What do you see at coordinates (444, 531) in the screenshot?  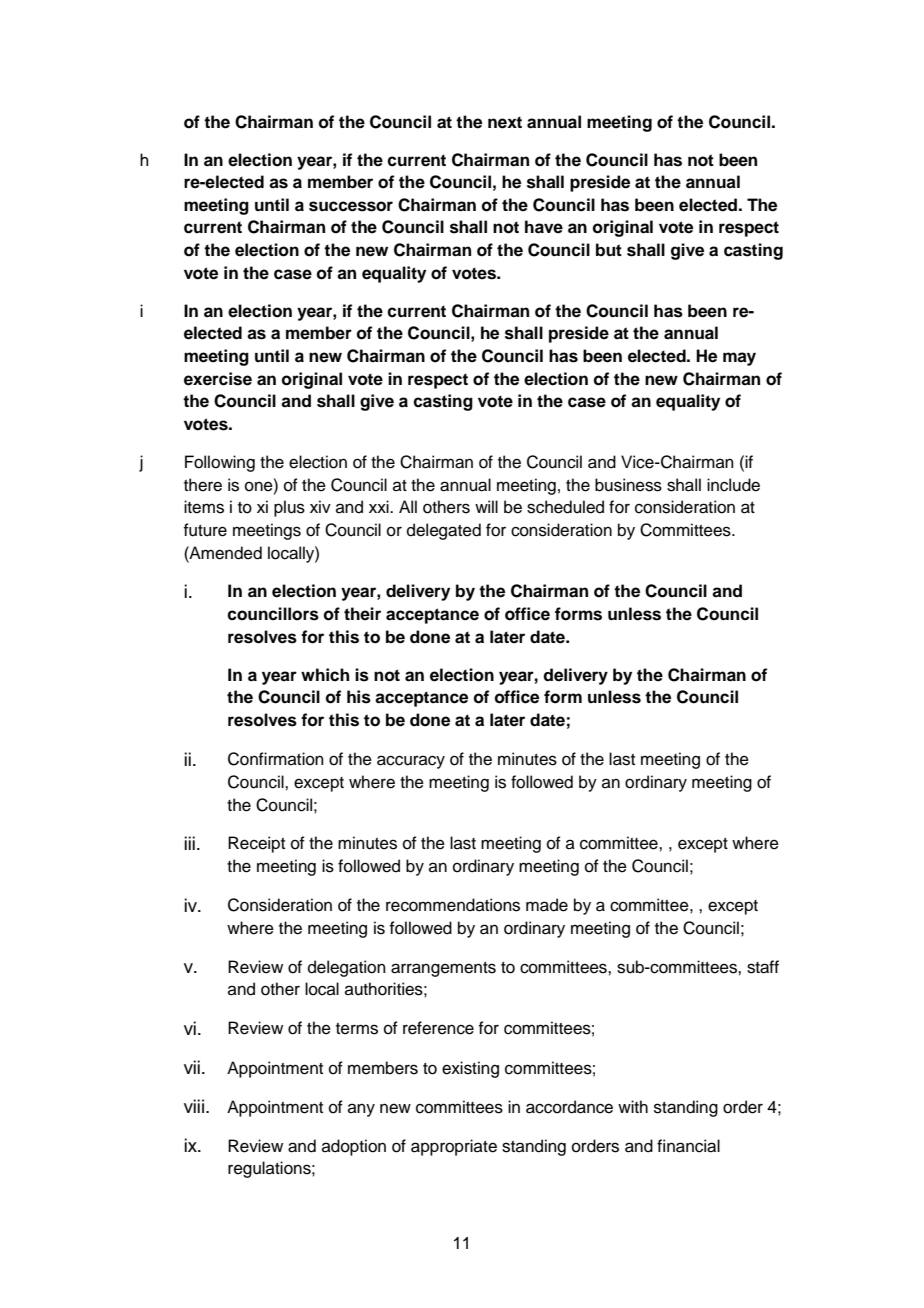 I see `delegated` at bounding box center [444, 531].
